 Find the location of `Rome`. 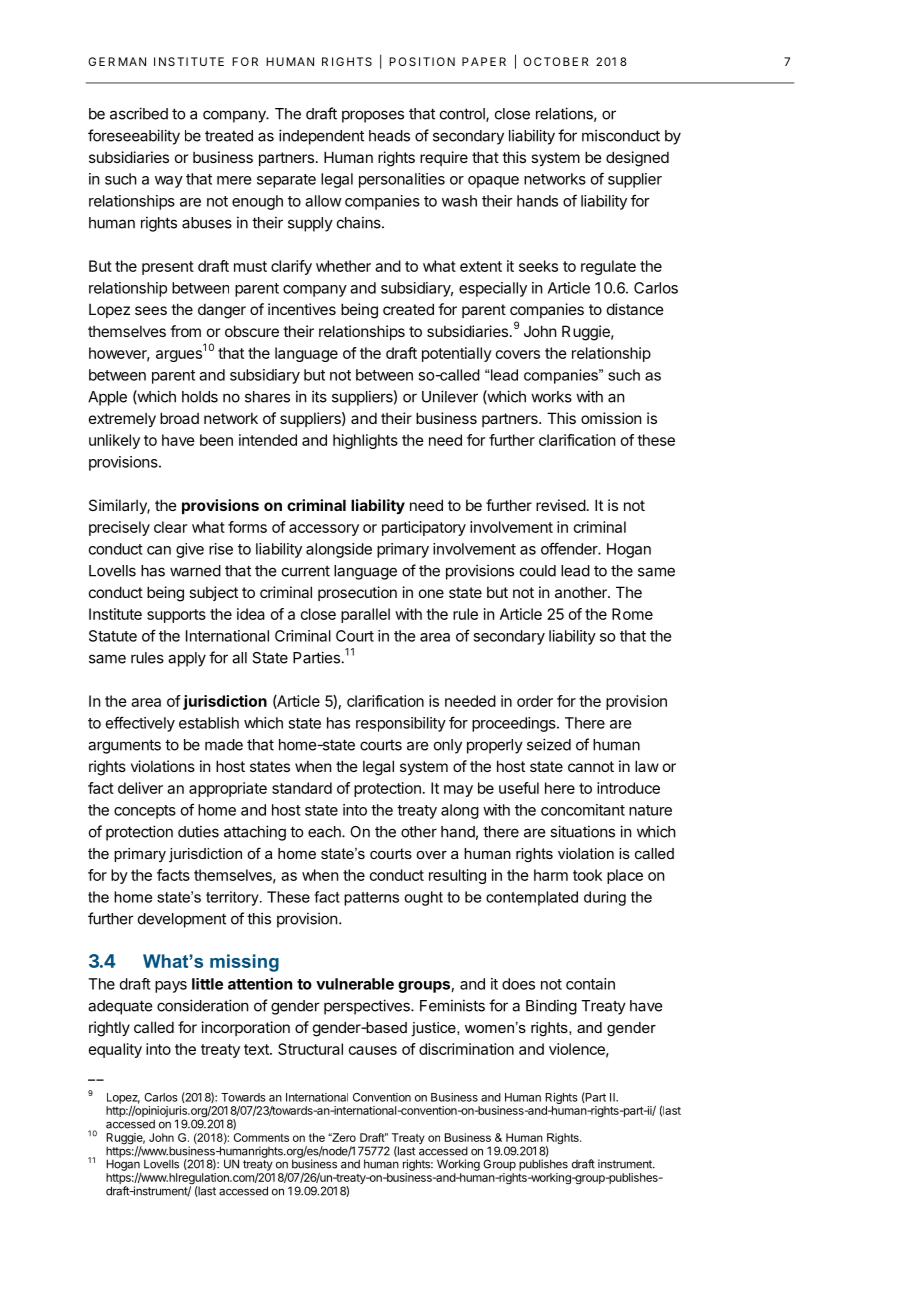

Rome is located at coordinates (632, 614).
